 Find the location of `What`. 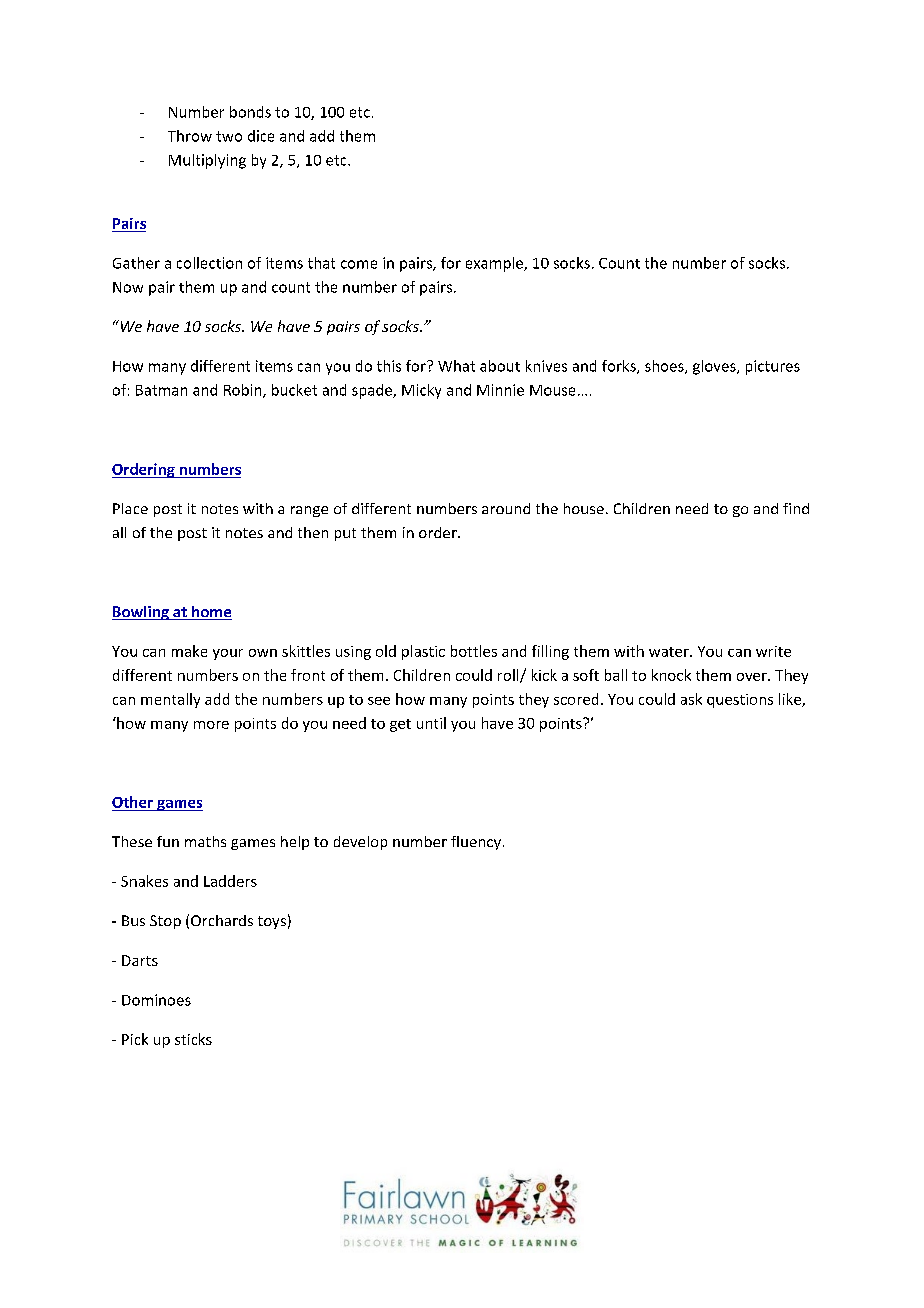

What is located at coordinates (456, 366).
